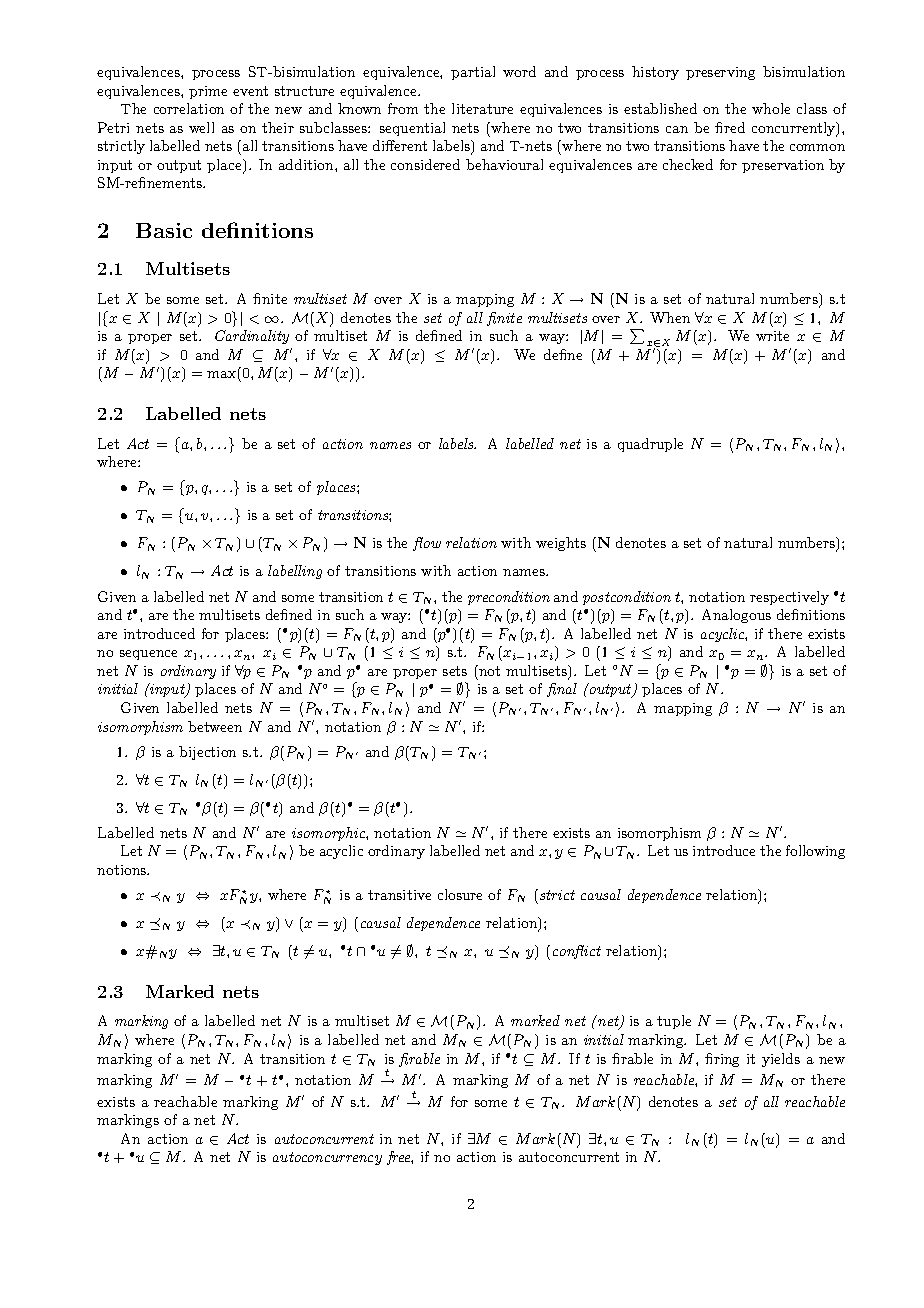 The width and height of the screenshot is (924, 1308). Describe the element at coordinates (252, 337) in the screenshot. I see `Cardinality` at that location.
